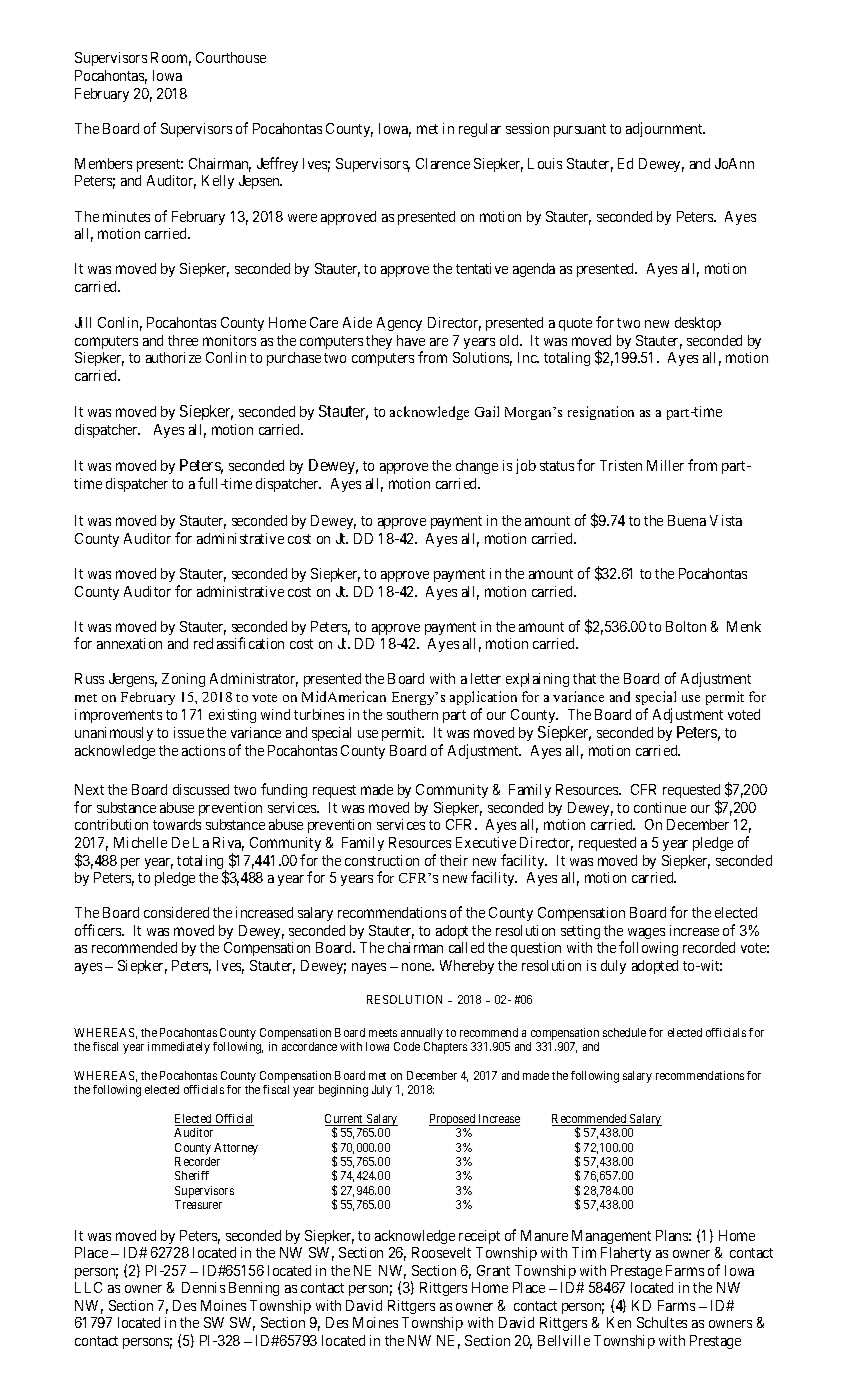 This screenshot has width=849, height=1400. Describe the element at coordinates (183, 680) in the screenshot. I see `Zoning` at that location.
